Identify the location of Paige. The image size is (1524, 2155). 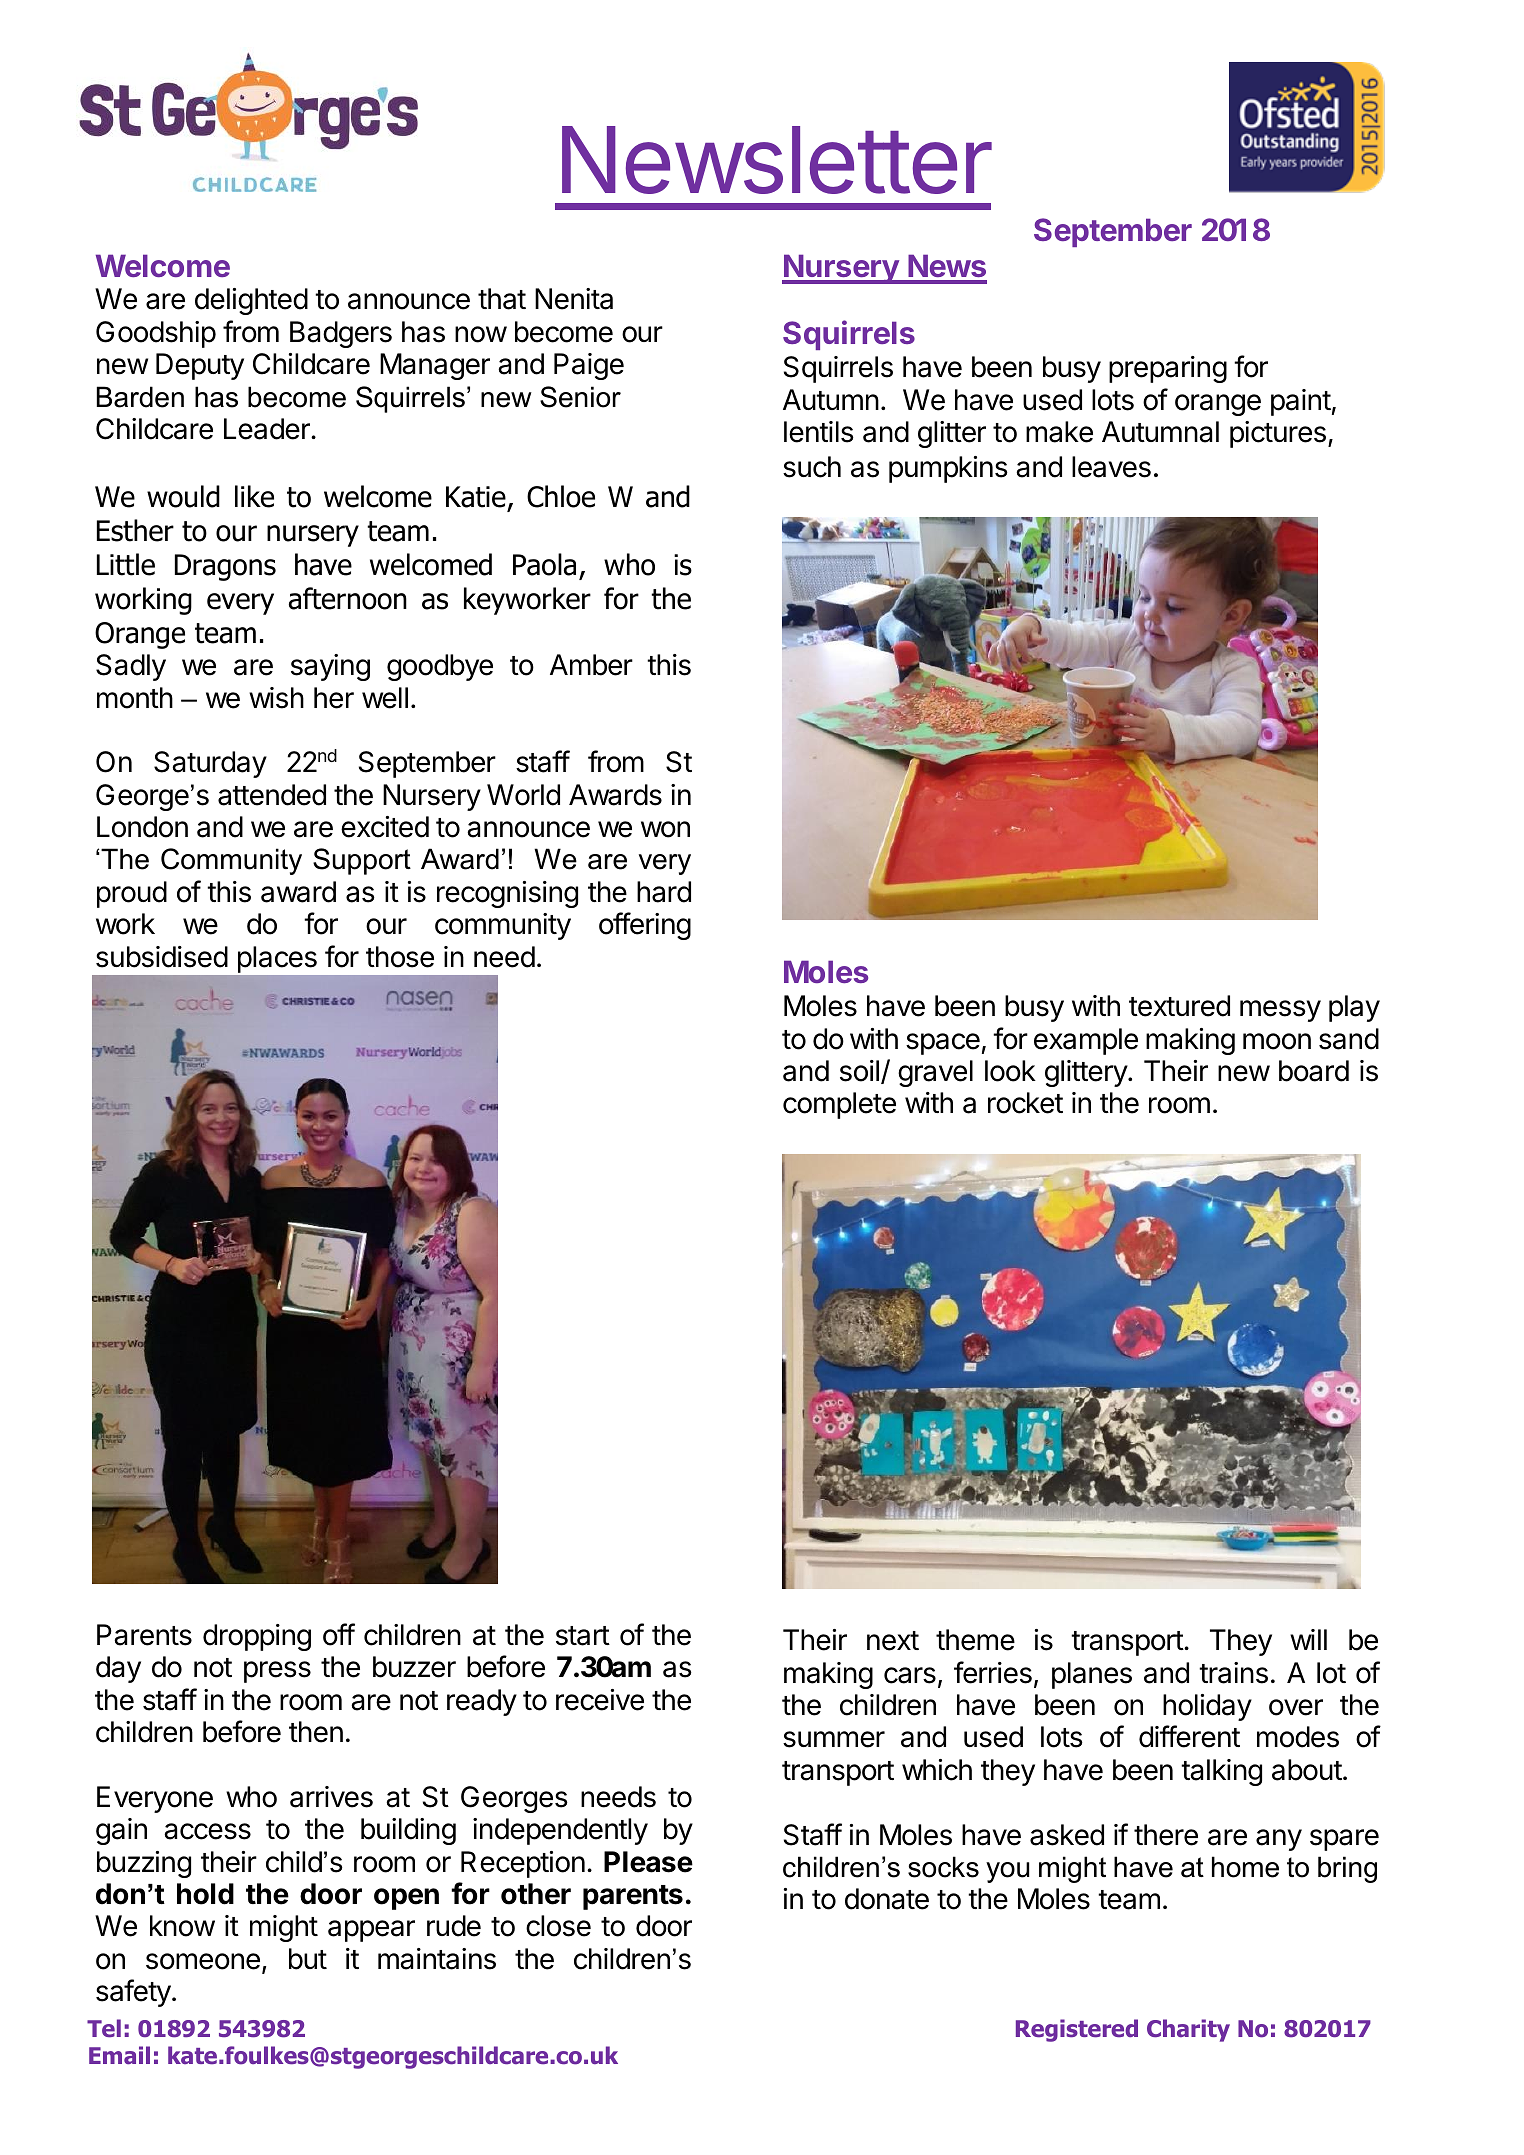
(589, 366).
